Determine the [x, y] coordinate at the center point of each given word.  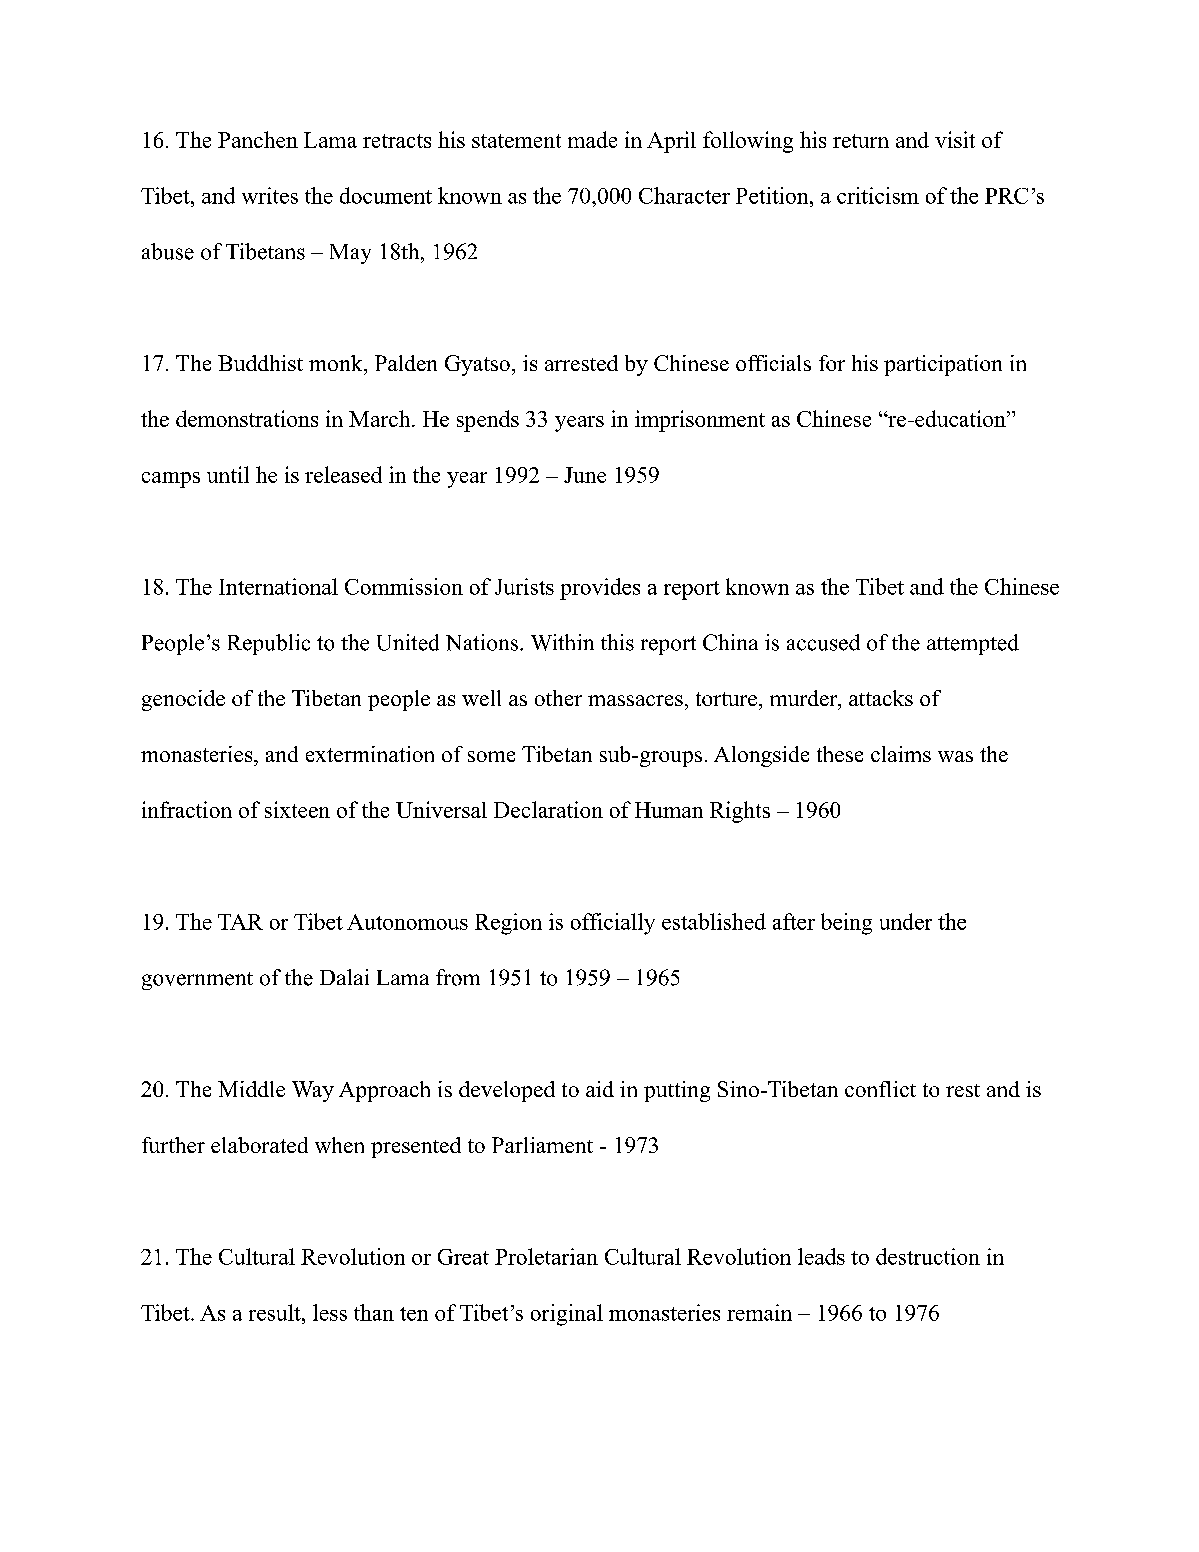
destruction [928, 1256]
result [276, 1312]
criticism [878, 195]
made [592, 139]
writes [270, 195]
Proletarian [546, 1256]
